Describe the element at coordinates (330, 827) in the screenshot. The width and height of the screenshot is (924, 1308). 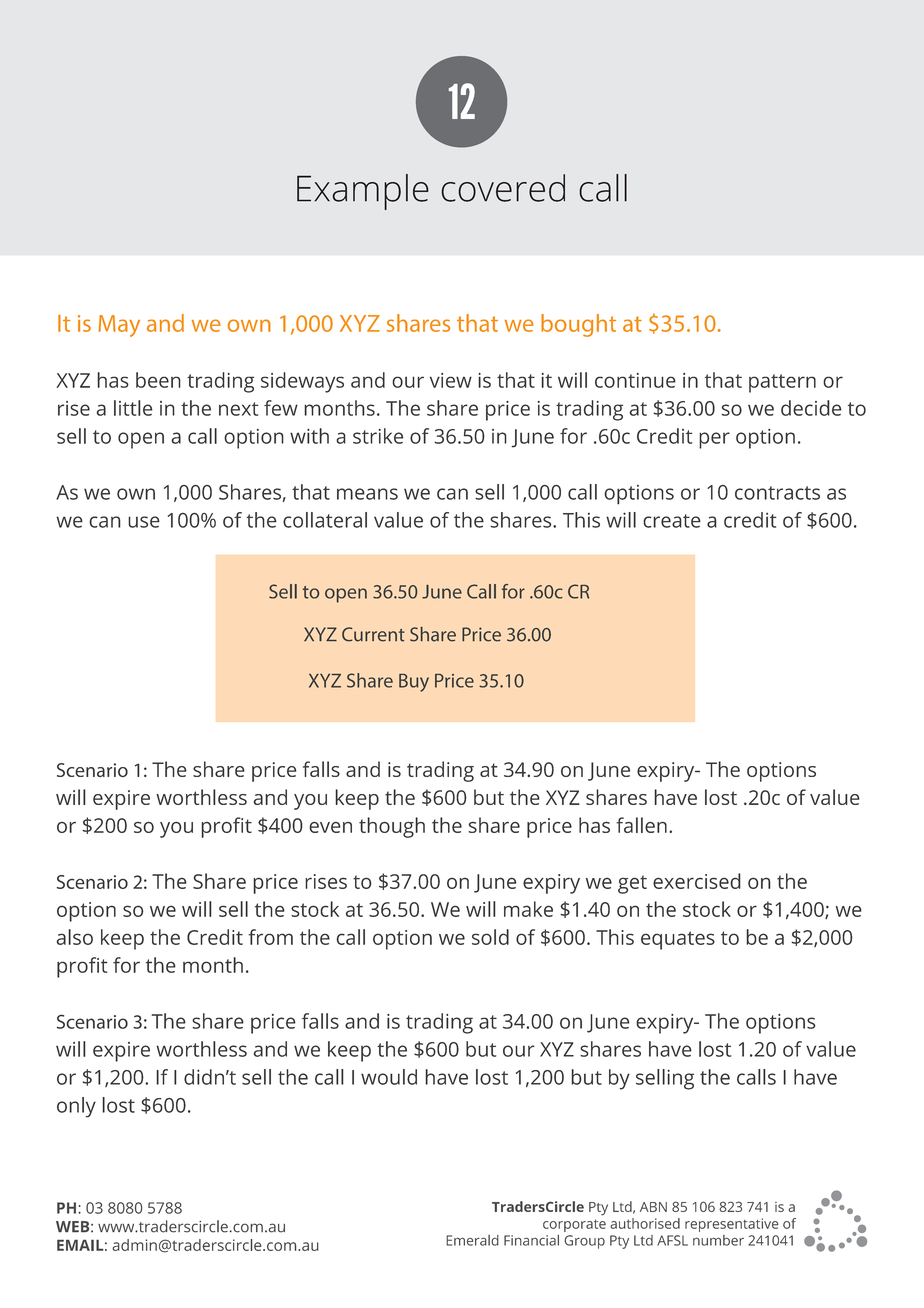
I see `even` at that location.
